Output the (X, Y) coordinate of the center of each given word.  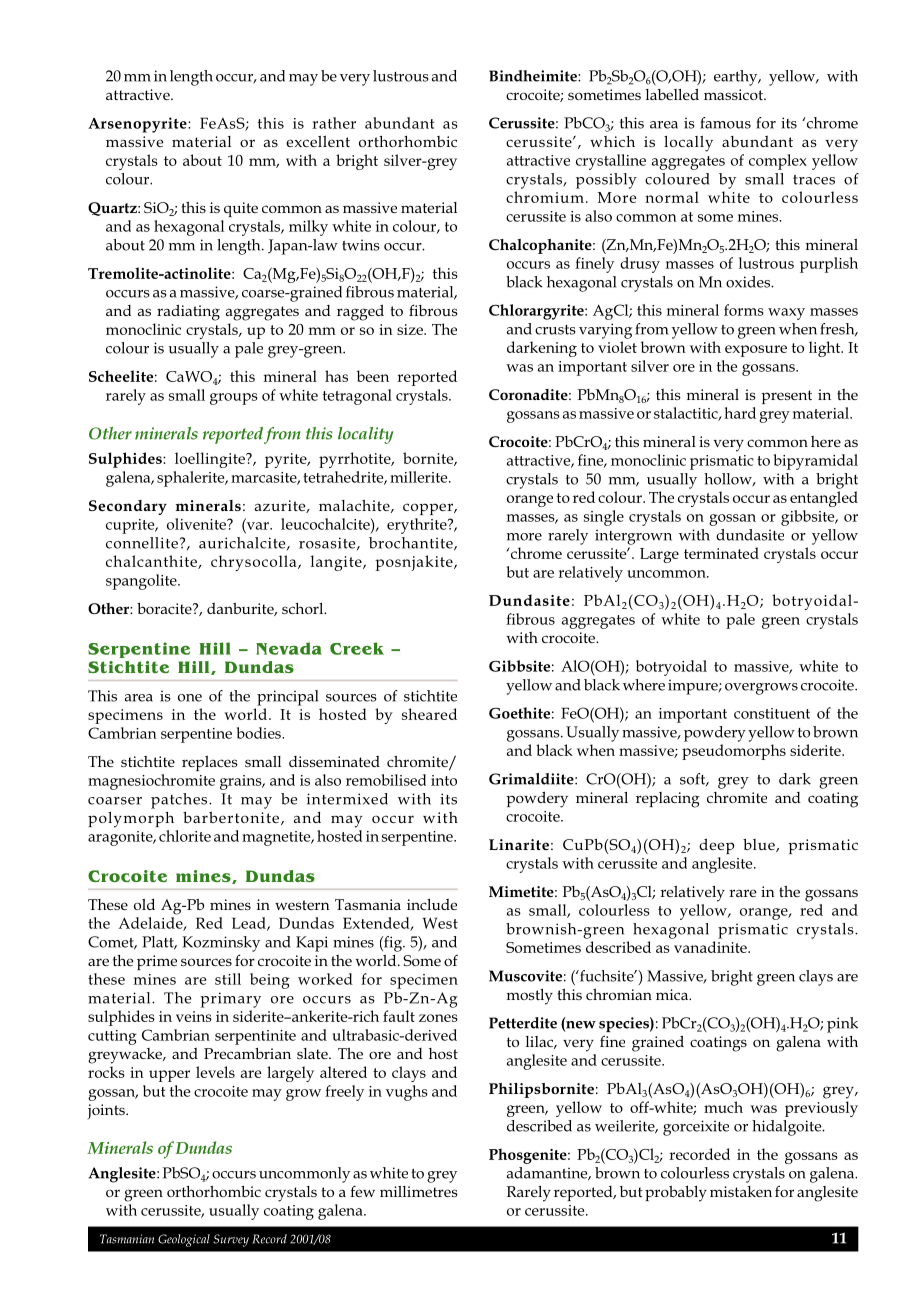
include (432, 904)
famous (725, 123)
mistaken (741, 1191)
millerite (420, 477)
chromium (545, 197)
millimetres (419, 1191)
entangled (824, 499)
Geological (184, 1240)
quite (241, 209)
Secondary (128, 507)
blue (760, 845)
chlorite (185, 836)
